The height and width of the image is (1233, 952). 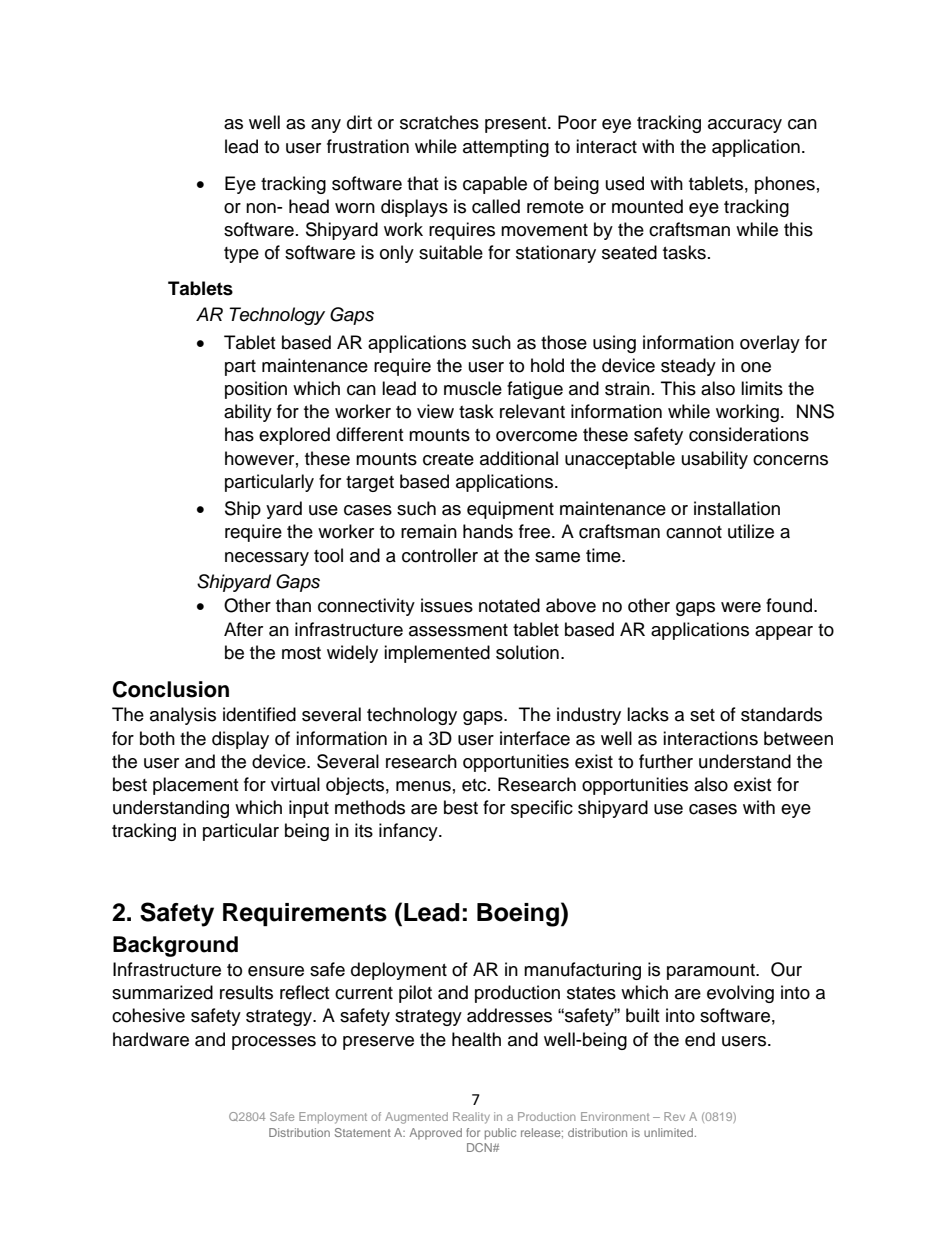 I want to click on Reality, so click(x=471, y=1118).
